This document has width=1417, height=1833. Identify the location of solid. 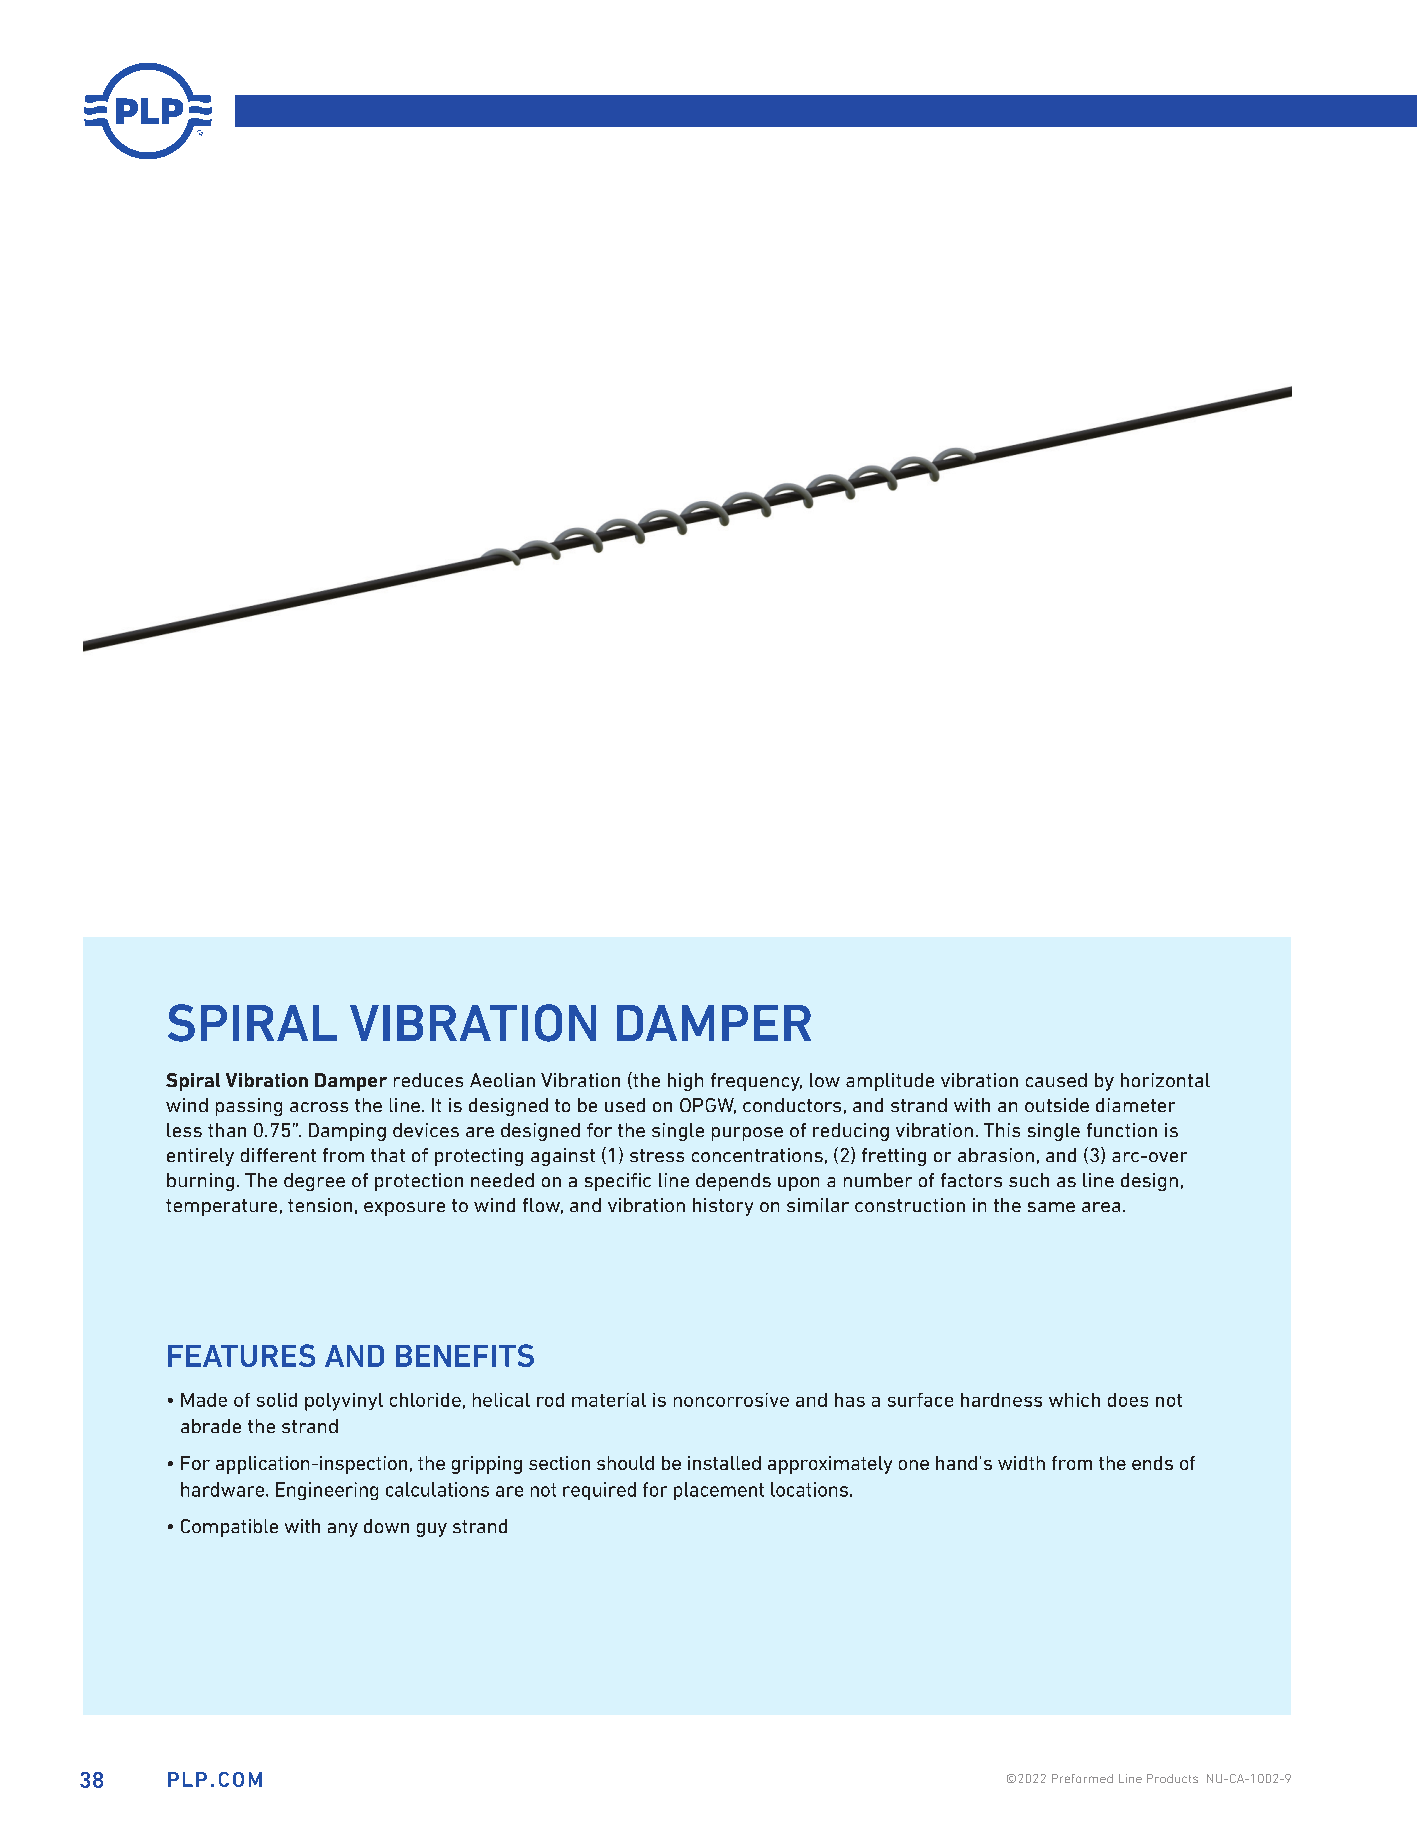
(277, 1400).
